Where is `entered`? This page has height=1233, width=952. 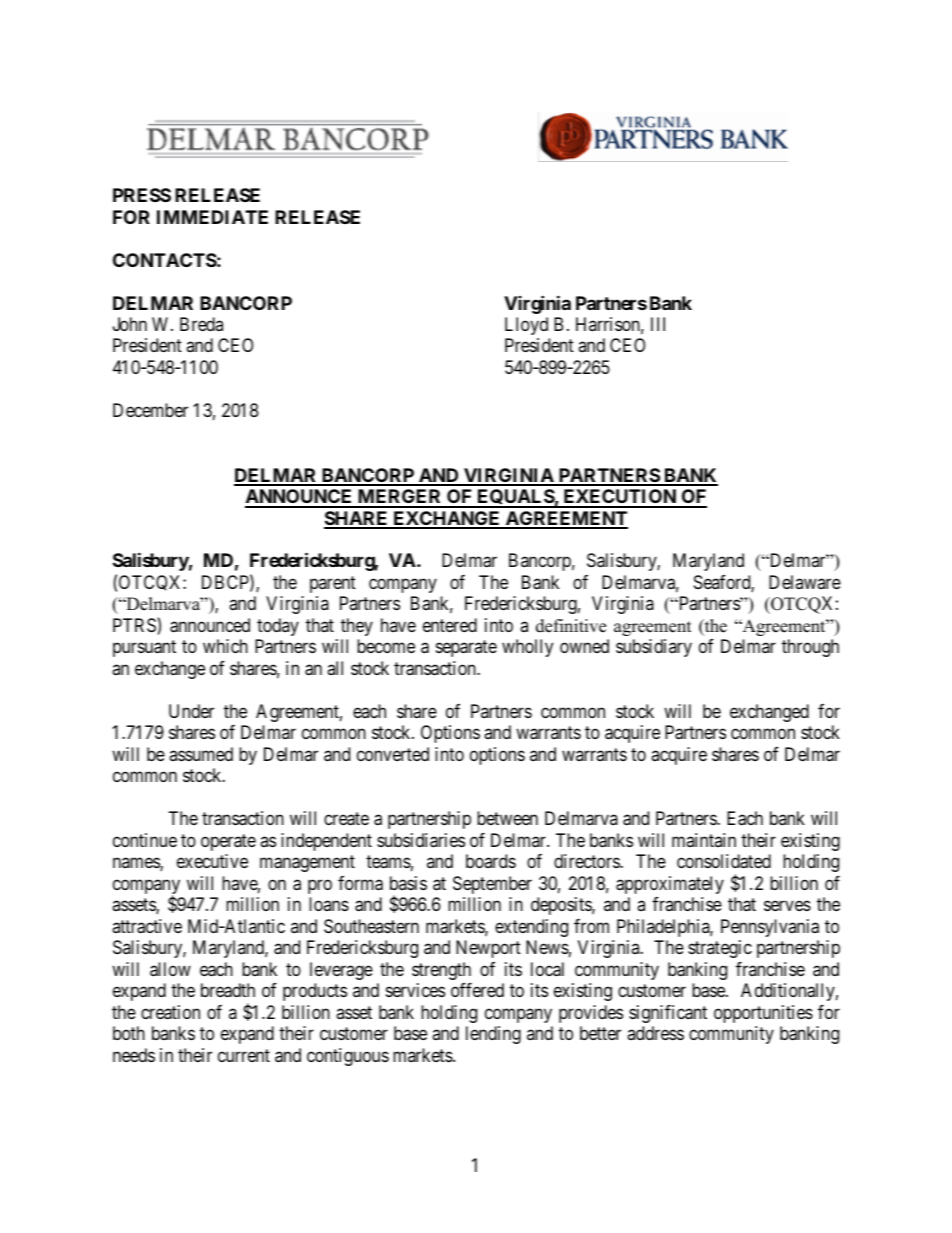
entered is located at coordinates (450, 625).
